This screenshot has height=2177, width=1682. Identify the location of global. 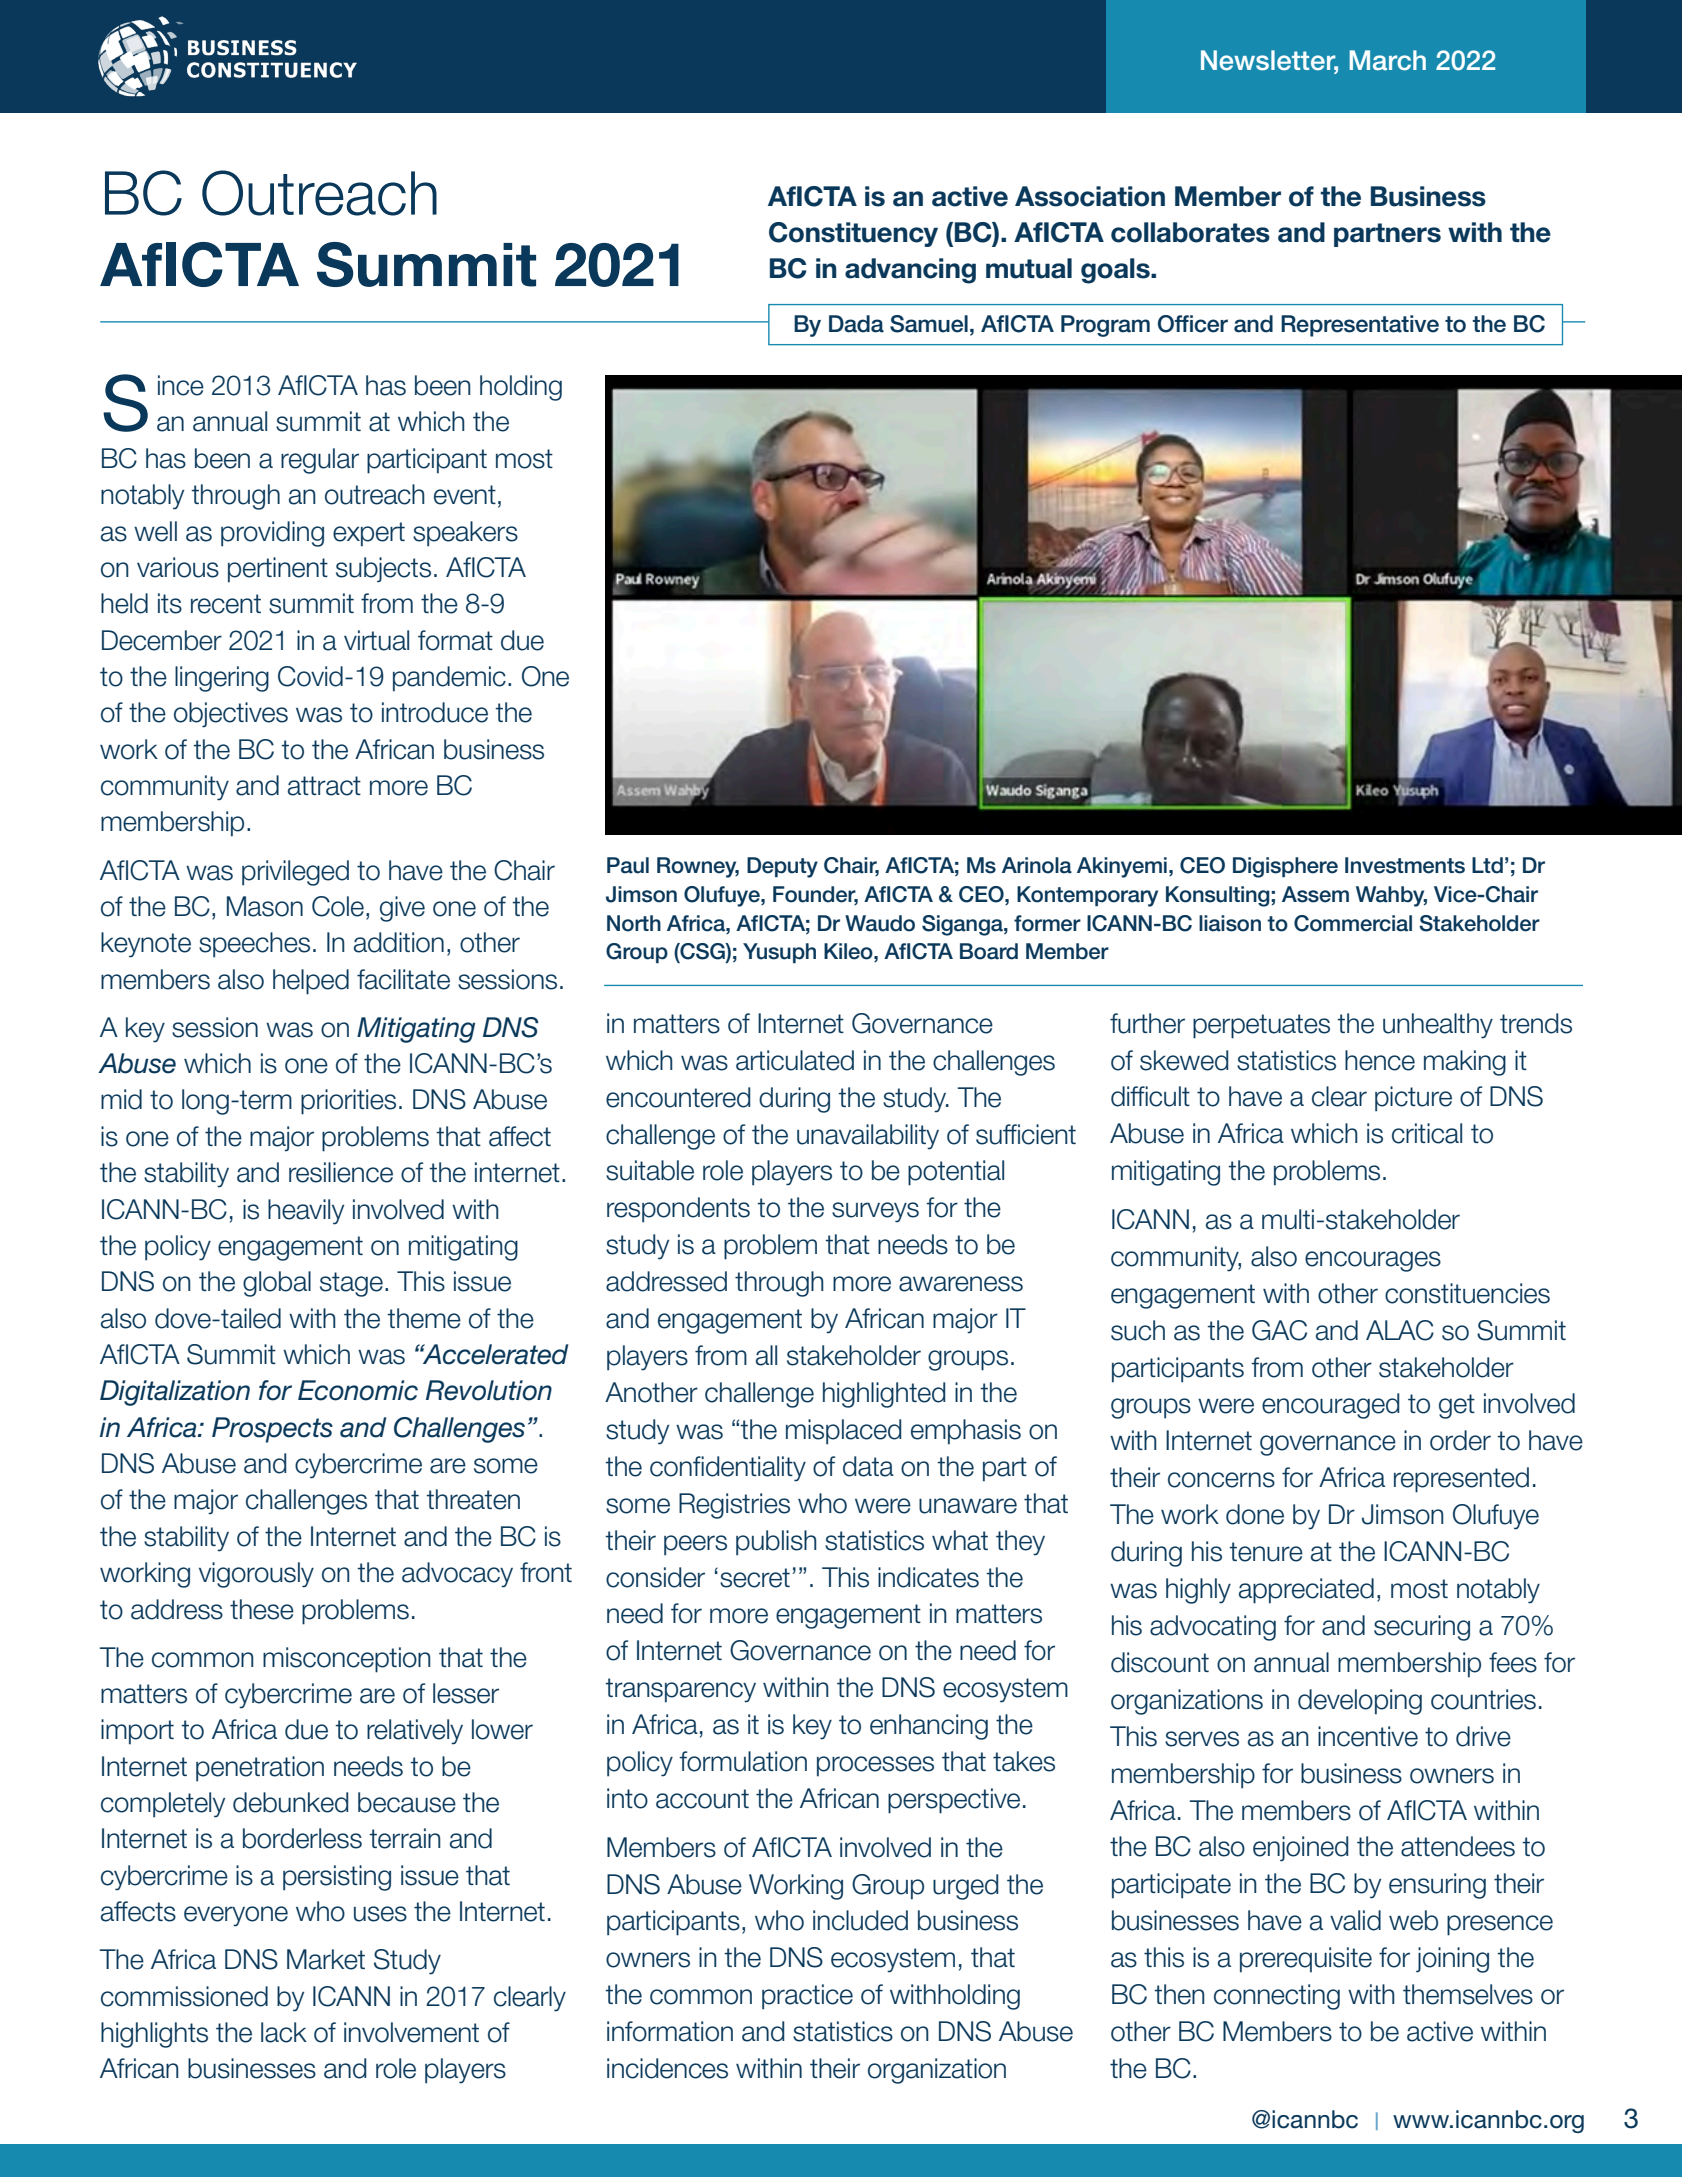
(277, 1284).
